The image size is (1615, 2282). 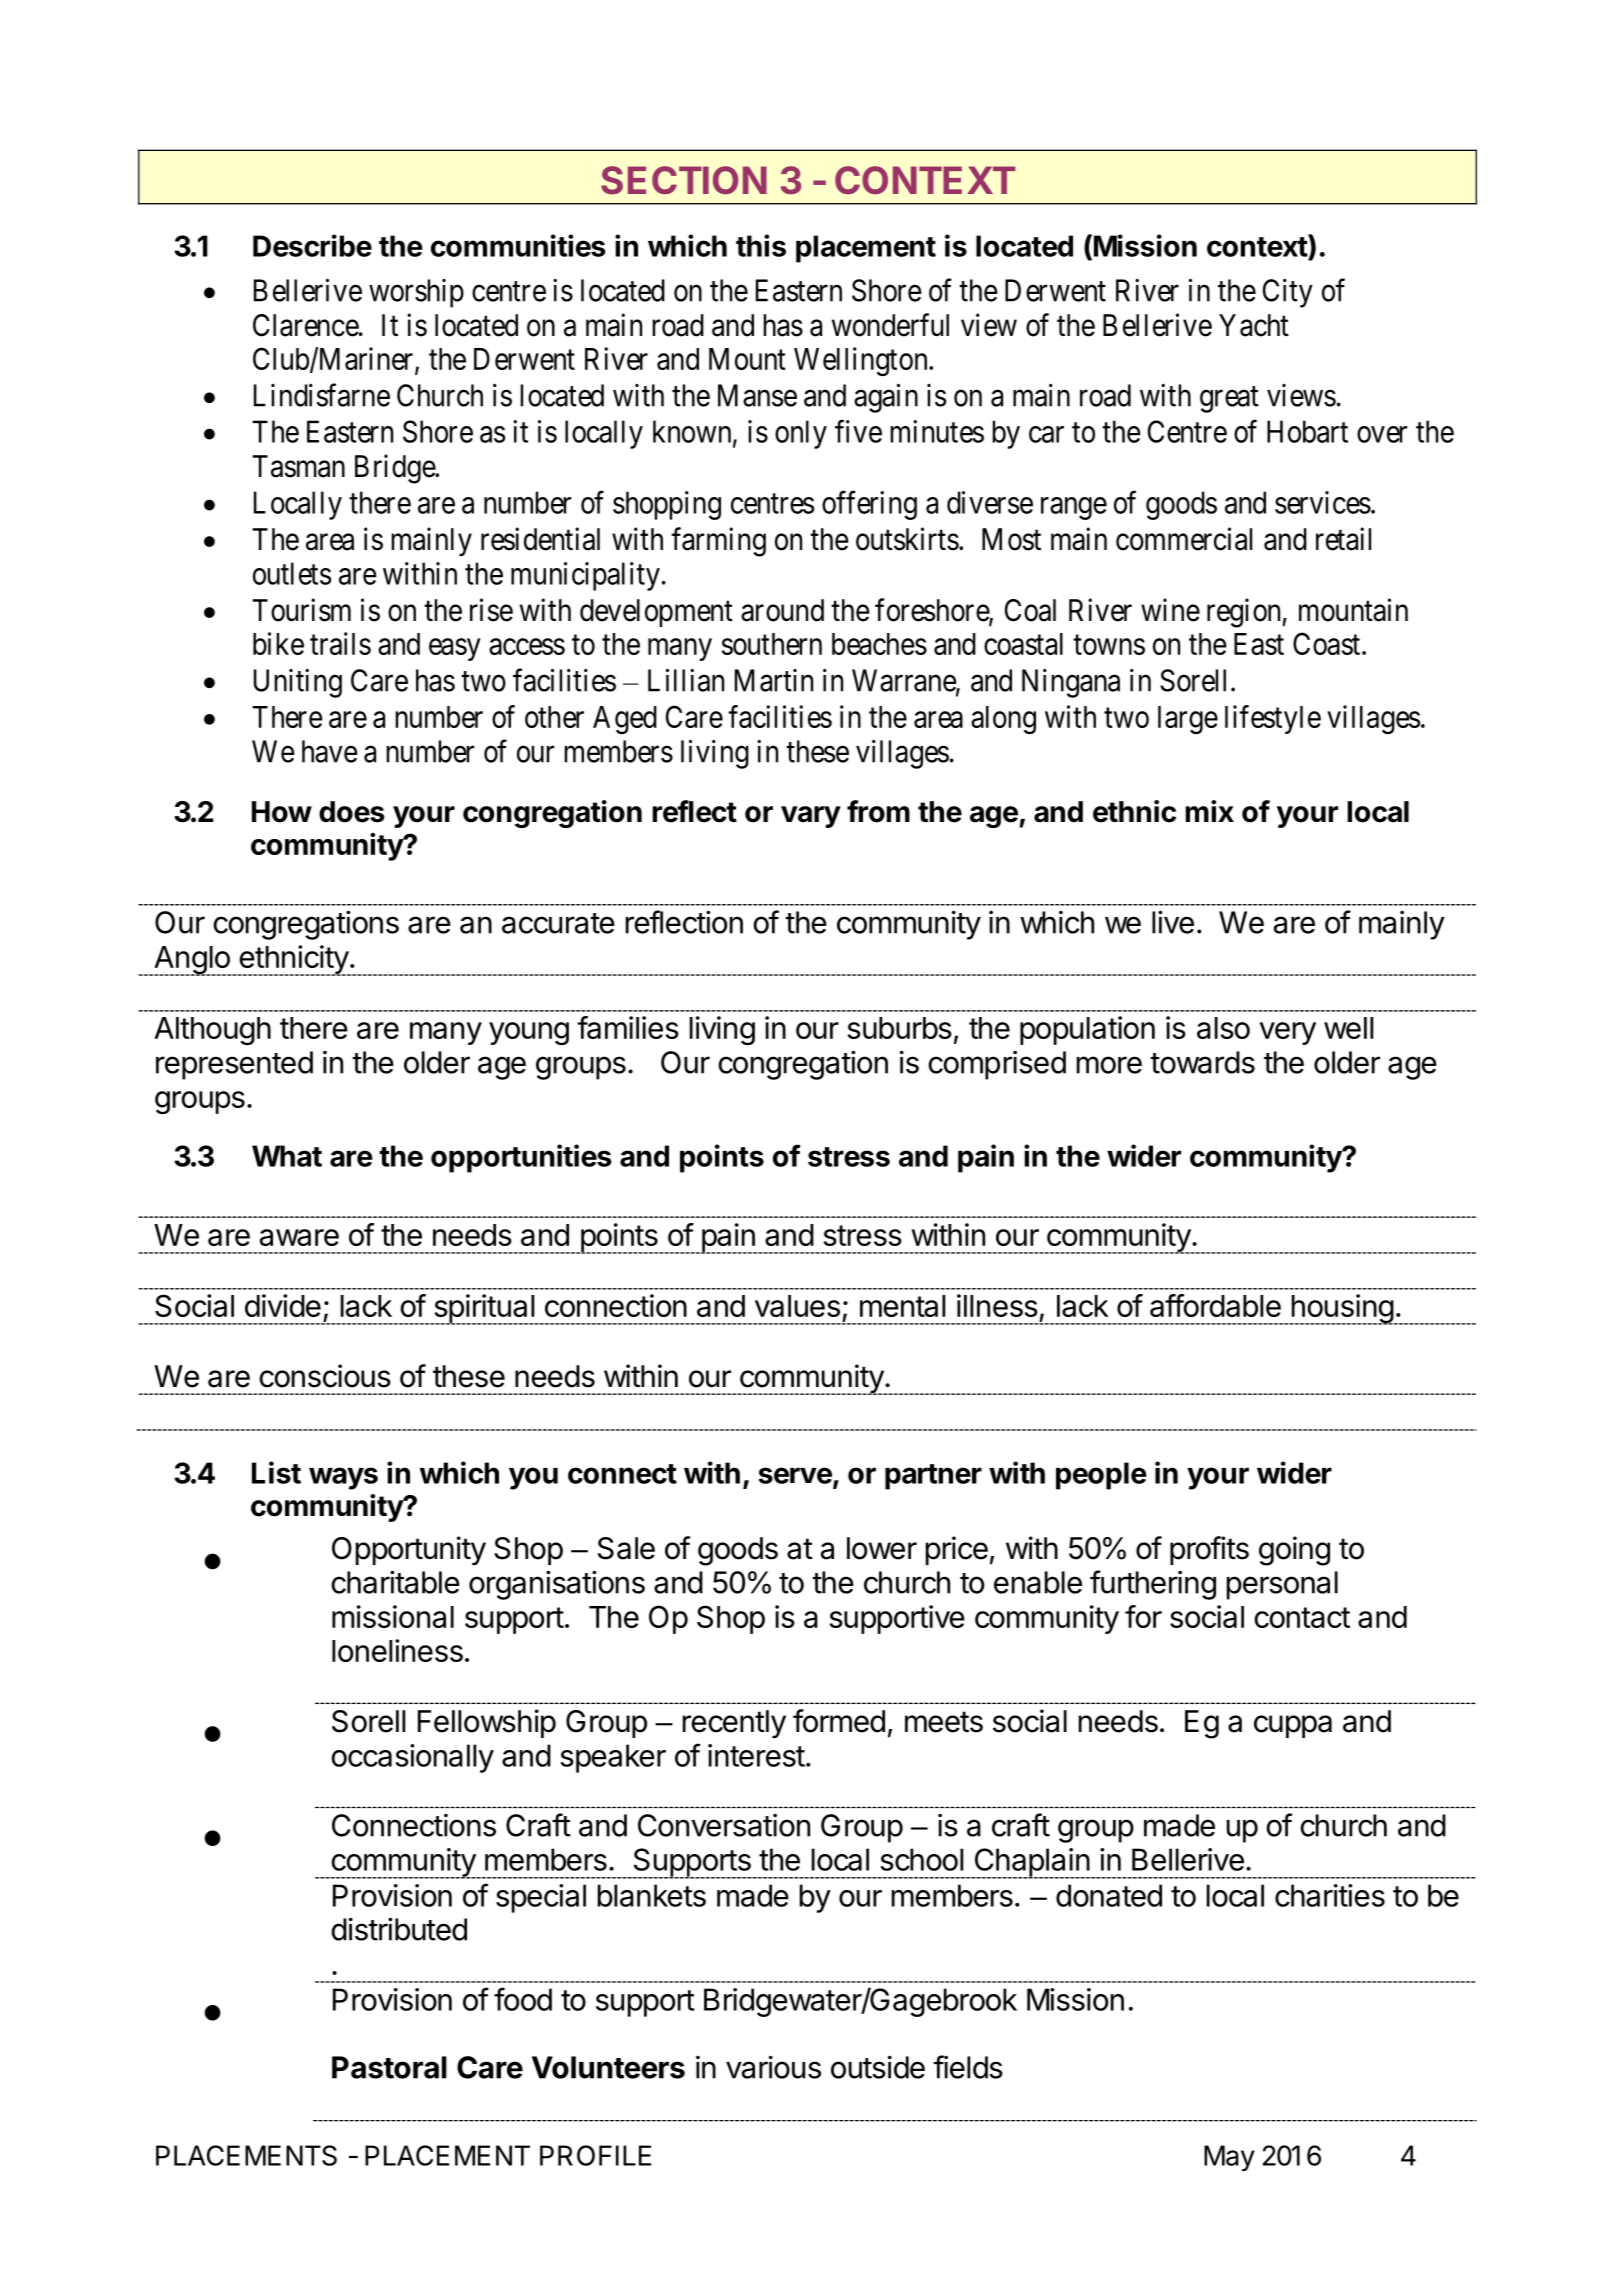 What do you see at coordinates (1229, 2158) in the image?
I see `May` at bounding box center [1229, 2158].
